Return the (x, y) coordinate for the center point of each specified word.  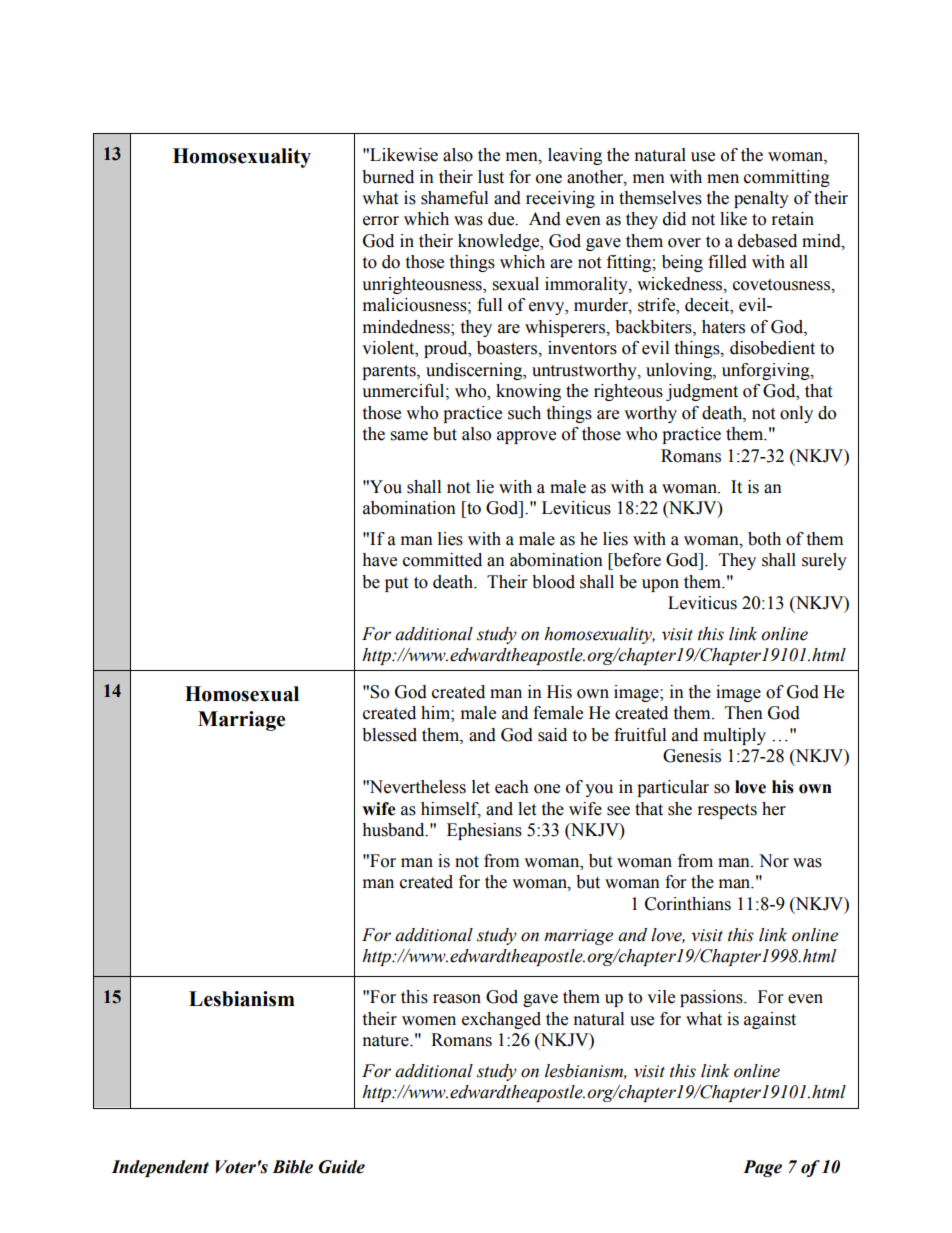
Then (744, 713)
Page (762, 1168)
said (552, 735)
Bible (292, 1167)
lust (491, 177)
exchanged (501, 1020)
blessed (389, 735)
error (381, 221)
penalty (761, 199)
